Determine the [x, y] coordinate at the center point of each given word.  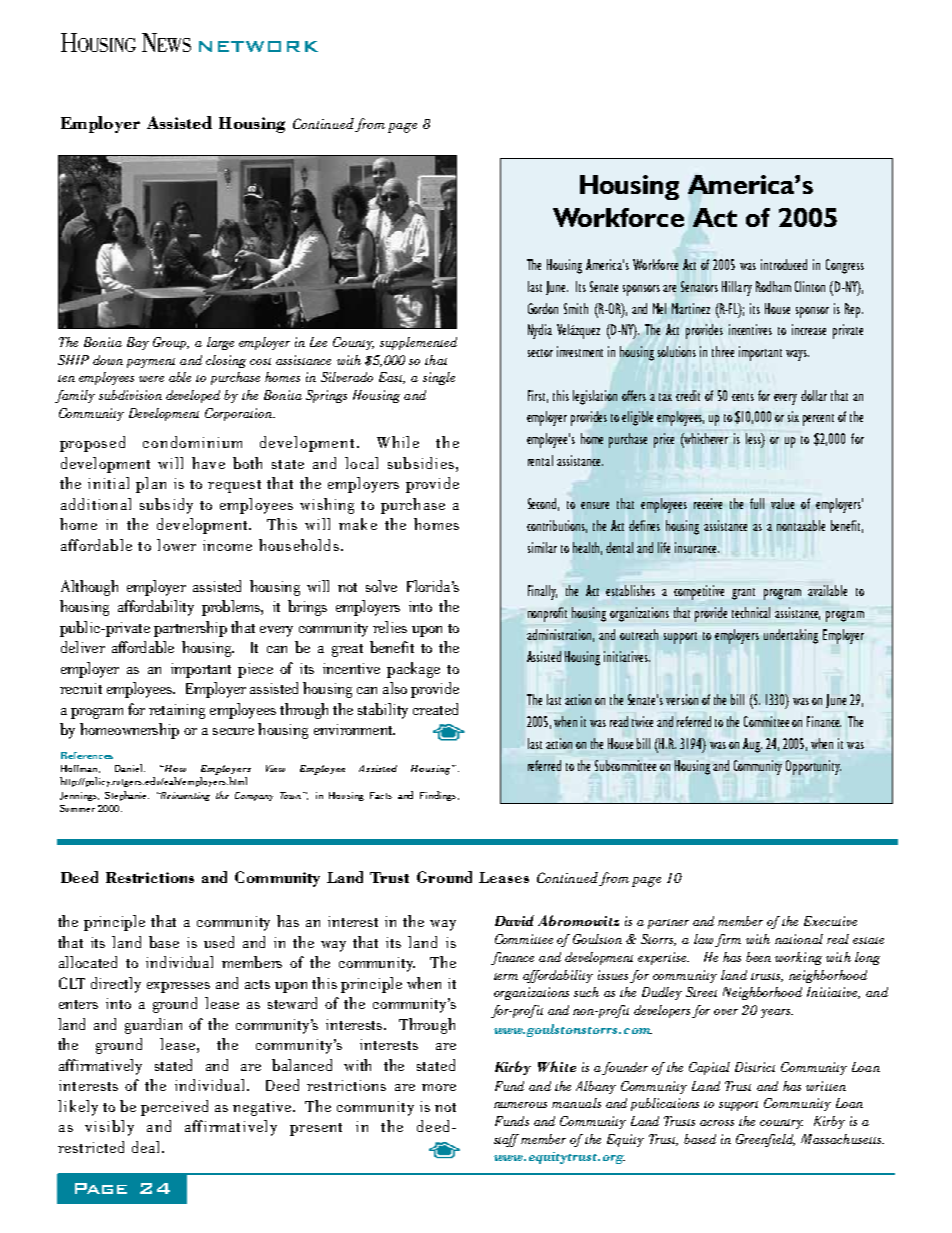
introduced [784, 264]
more [439, 1087]
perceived [174, 1108]
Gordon [543, 308]
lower [176, 545]
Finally [542, 592]
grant [743, 594]
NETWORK [258, 46]
